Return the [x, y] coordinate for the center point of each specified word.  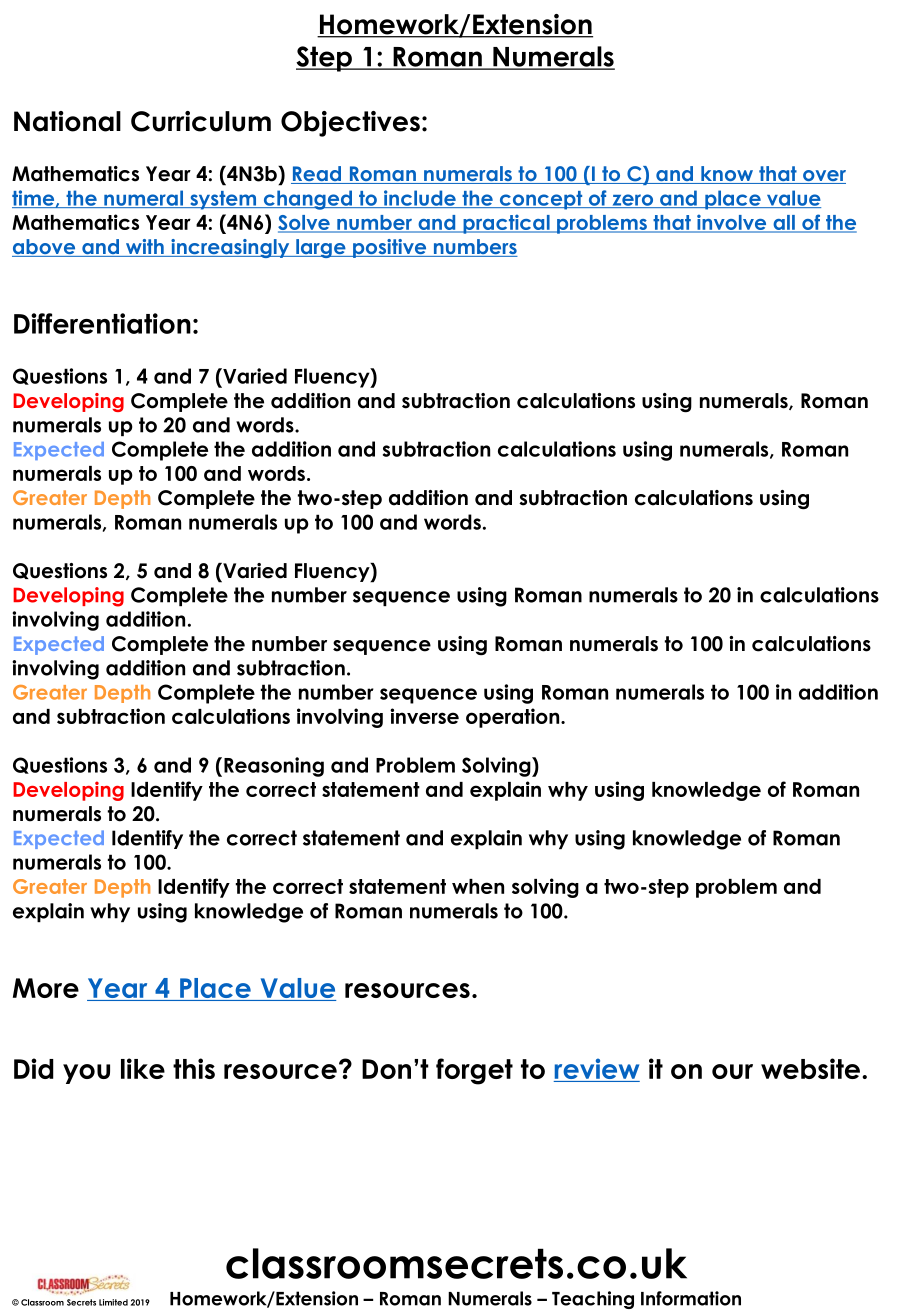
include [419, 199]
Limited [113, 1302]
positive [390, 248]
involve [732, 223]
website [810, 1068]
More [46, 988]
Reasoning [274, 767]
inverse [424, 716]
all [784, 223]
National [67, 121]
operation [514, 718]
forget [474, 1071]
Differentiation [102, 323]
